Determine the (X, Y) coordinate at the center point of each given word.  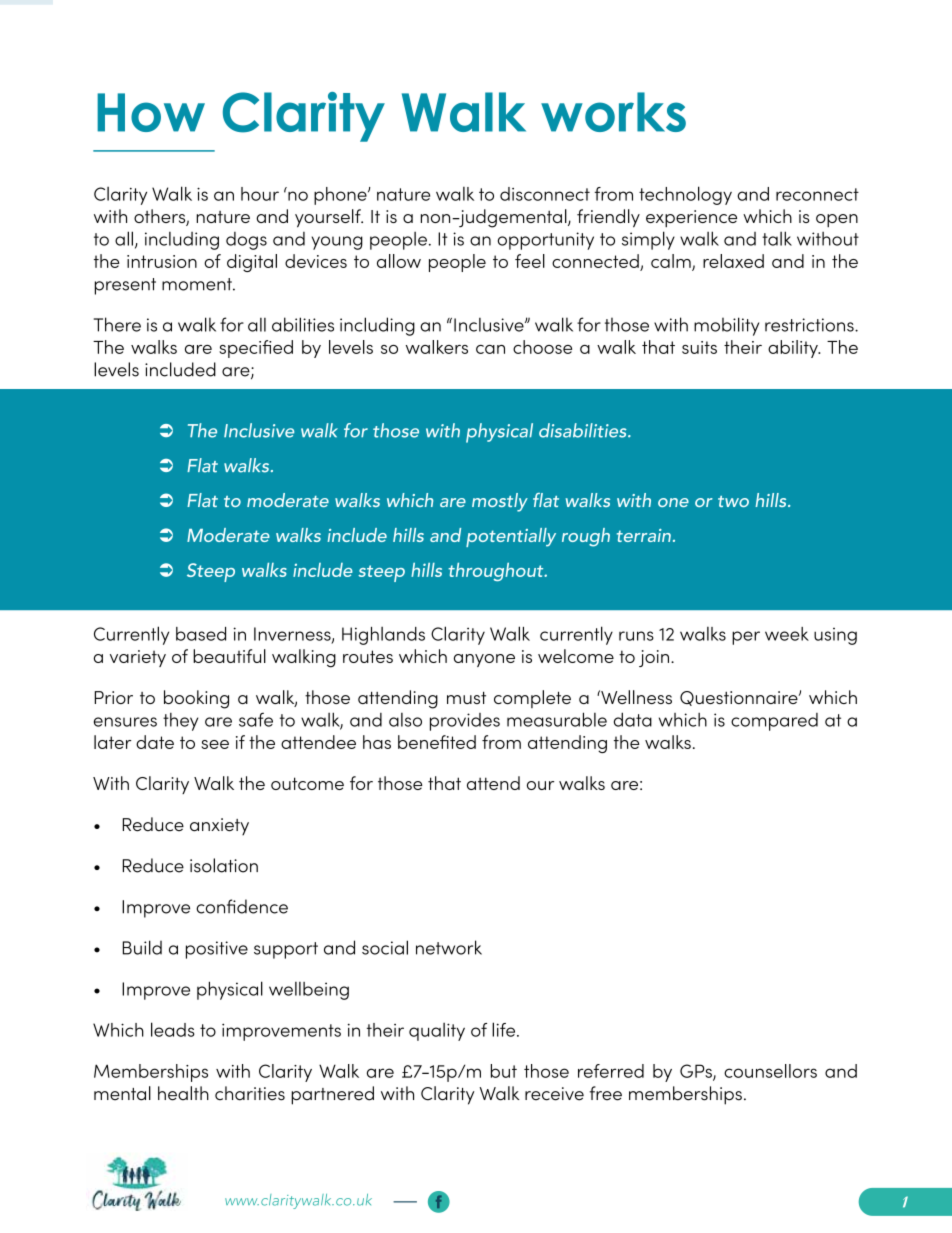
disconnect (545, 194)
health (183, 1093)
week (787, 634)
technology (685, 195)
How (151, 112)
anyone (484, 660)
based (201, 634)
